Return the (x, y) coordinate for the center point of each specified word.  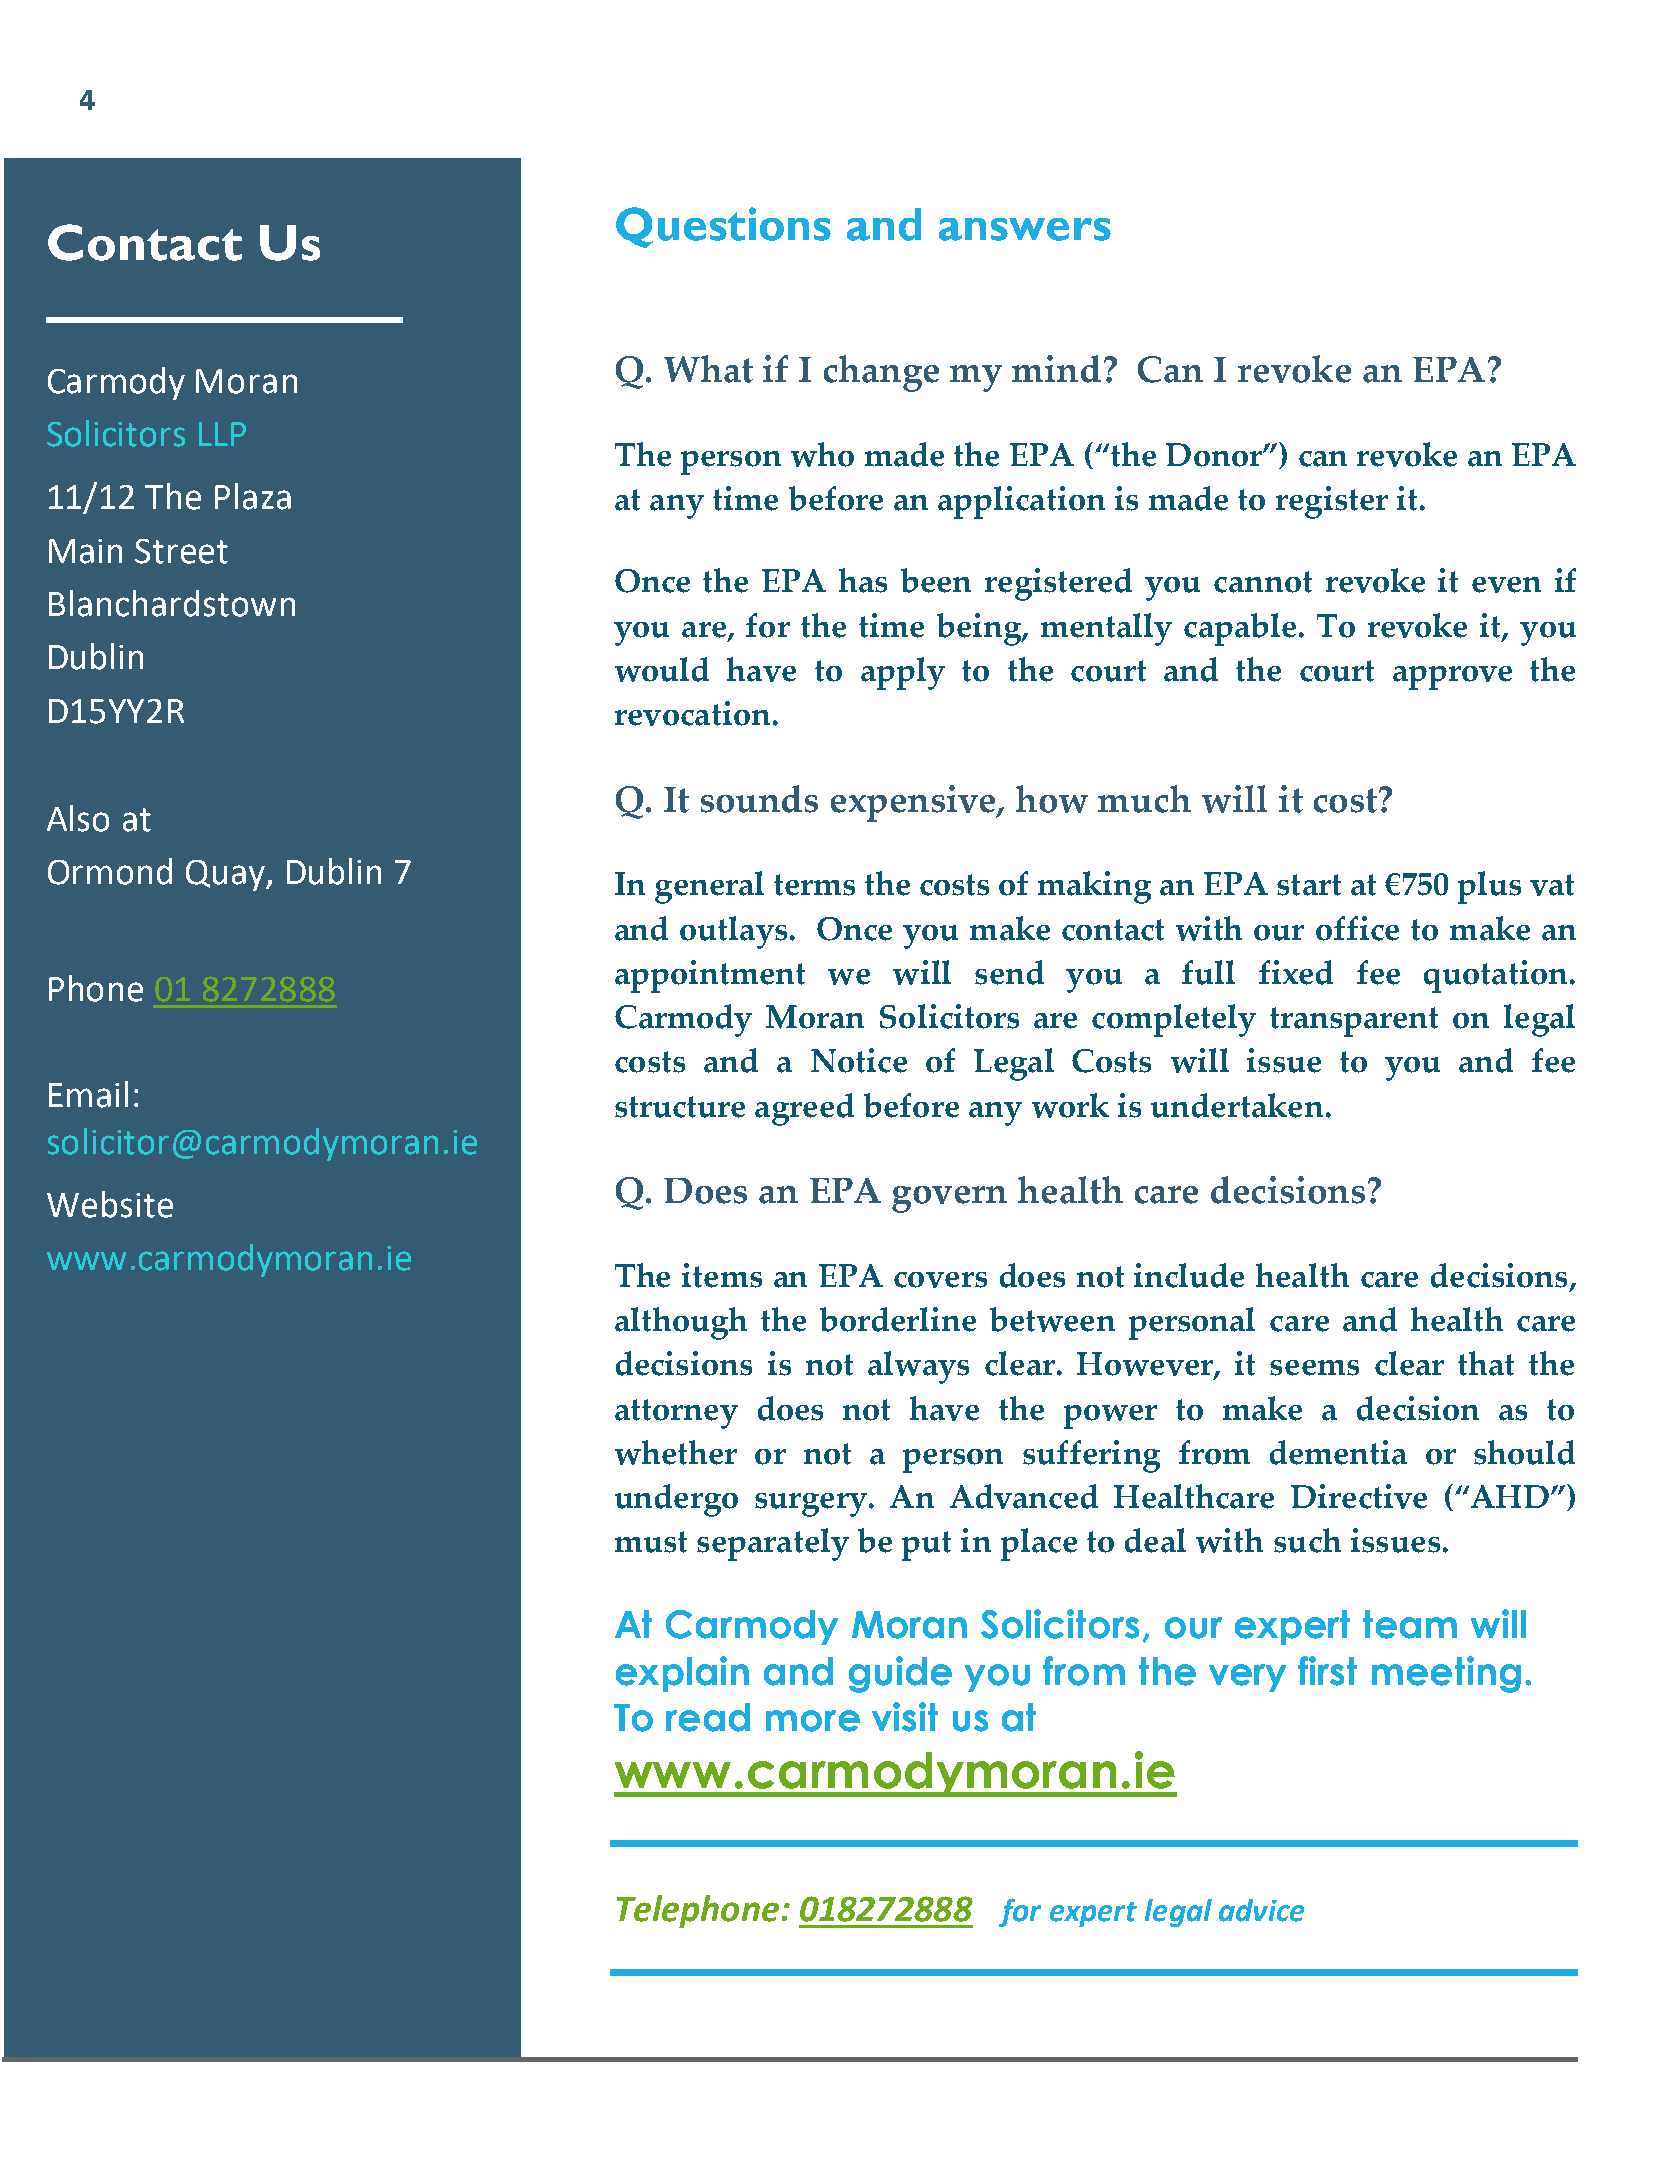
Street (181, 551)
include (1189, 1275)
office (1357, 928)
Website (110, 1204)
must (651, 1542)
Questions (723, 227)
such (1307, 1540)
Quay (226, 875)
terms (814, 885)
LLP (222, 434)
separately (773, 1544)
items (722, 1275)
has (863, 580)
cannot (1263, 582)
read (708, 1717)
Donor (1215, 455)
